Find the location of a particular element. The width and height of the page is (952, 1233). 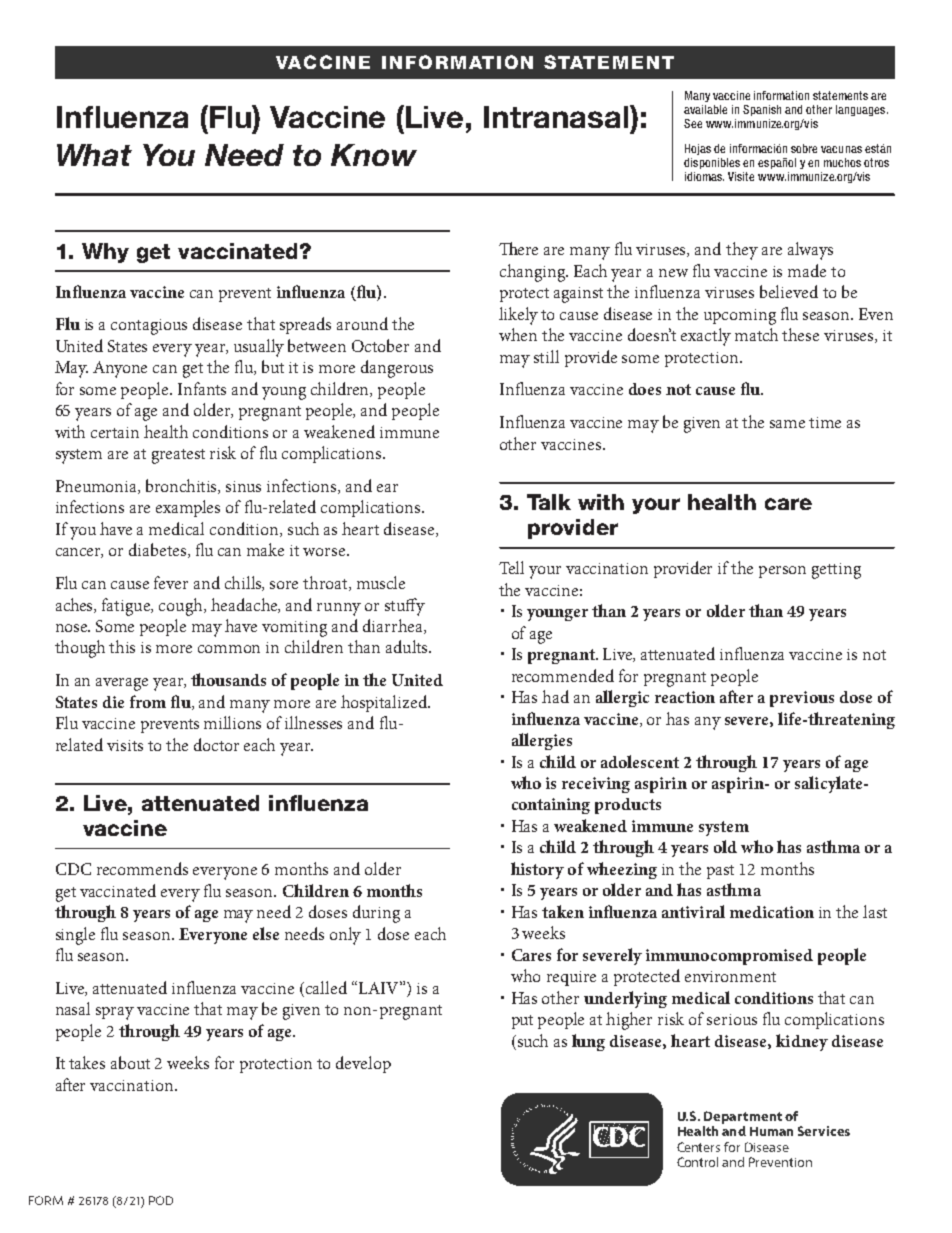

Know is located at coordinates (374, 155).
